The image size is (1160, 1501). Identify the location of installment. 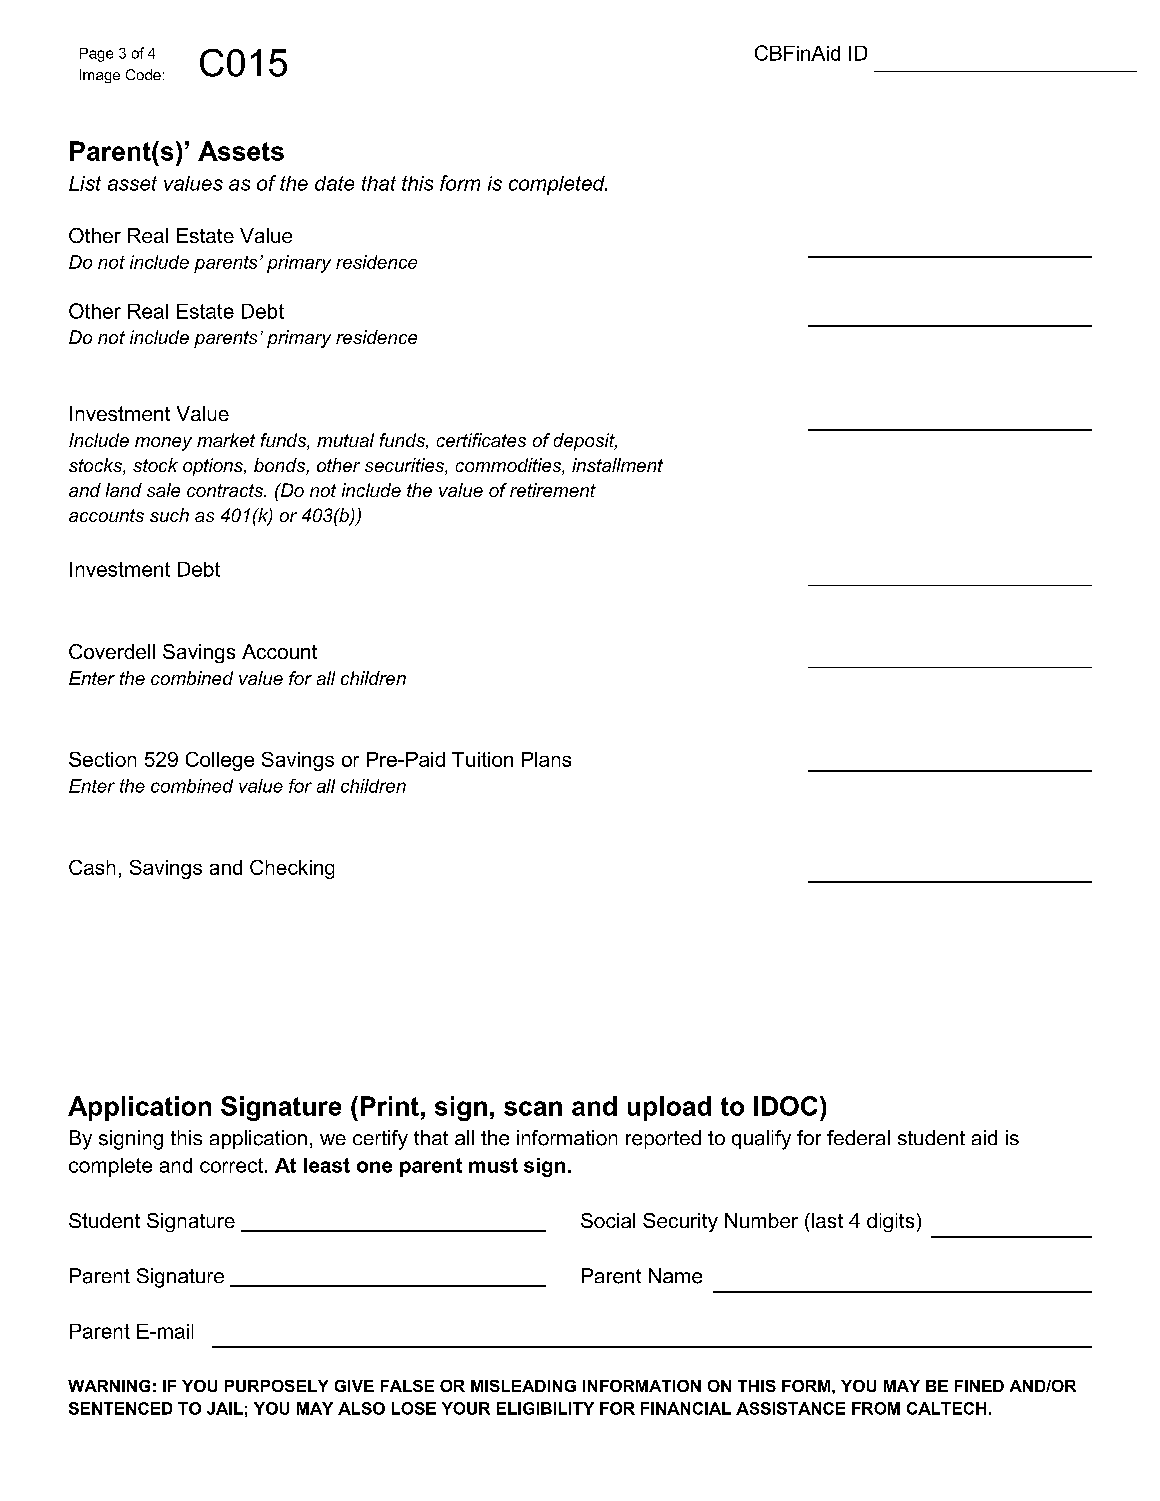
(617, 465).
